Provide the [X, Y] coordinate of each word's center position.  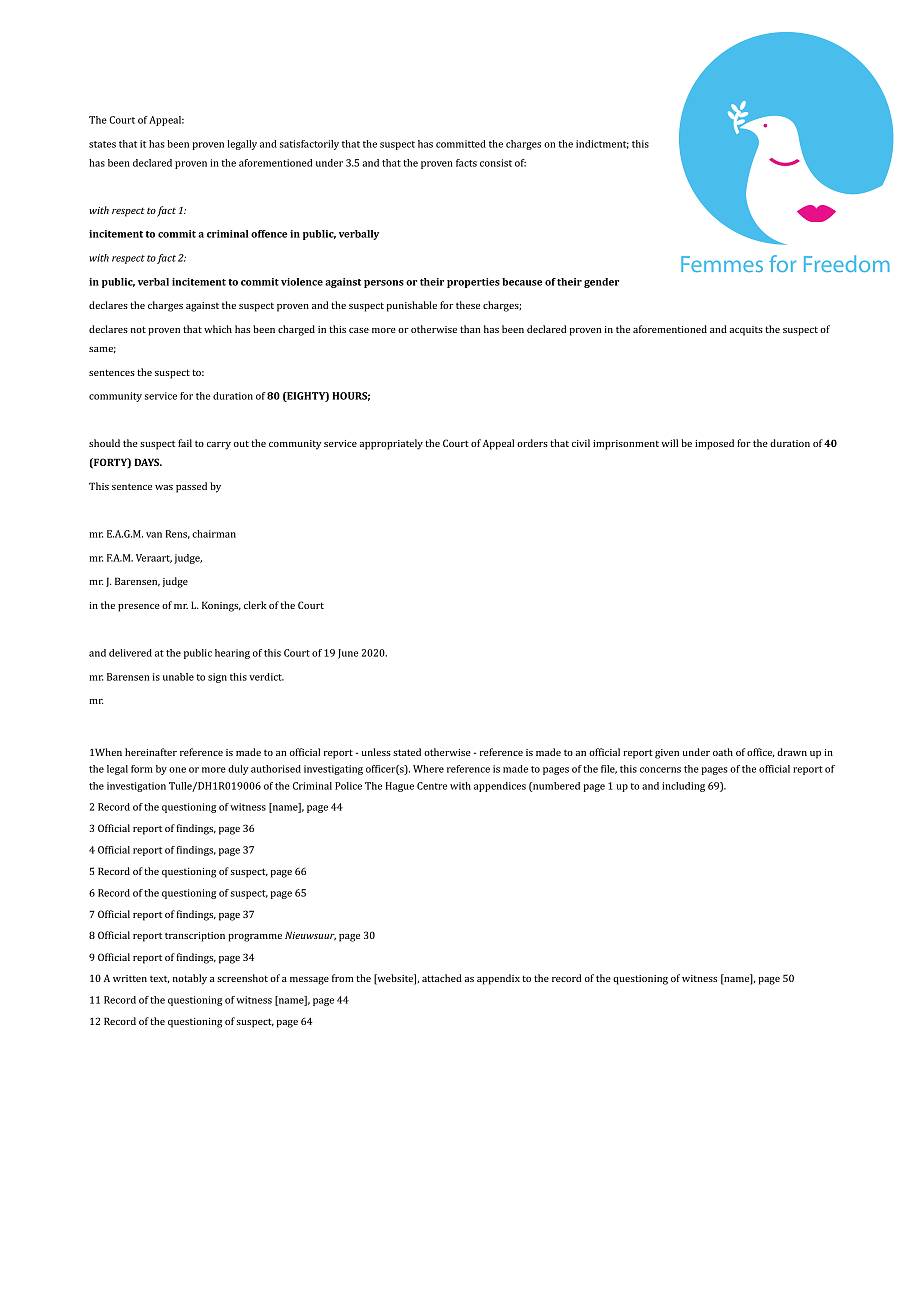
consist [496, 163]
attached [442, 978]
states [102, 144]
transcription [195, 937]
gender [601, 283]
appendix [498, 979]
